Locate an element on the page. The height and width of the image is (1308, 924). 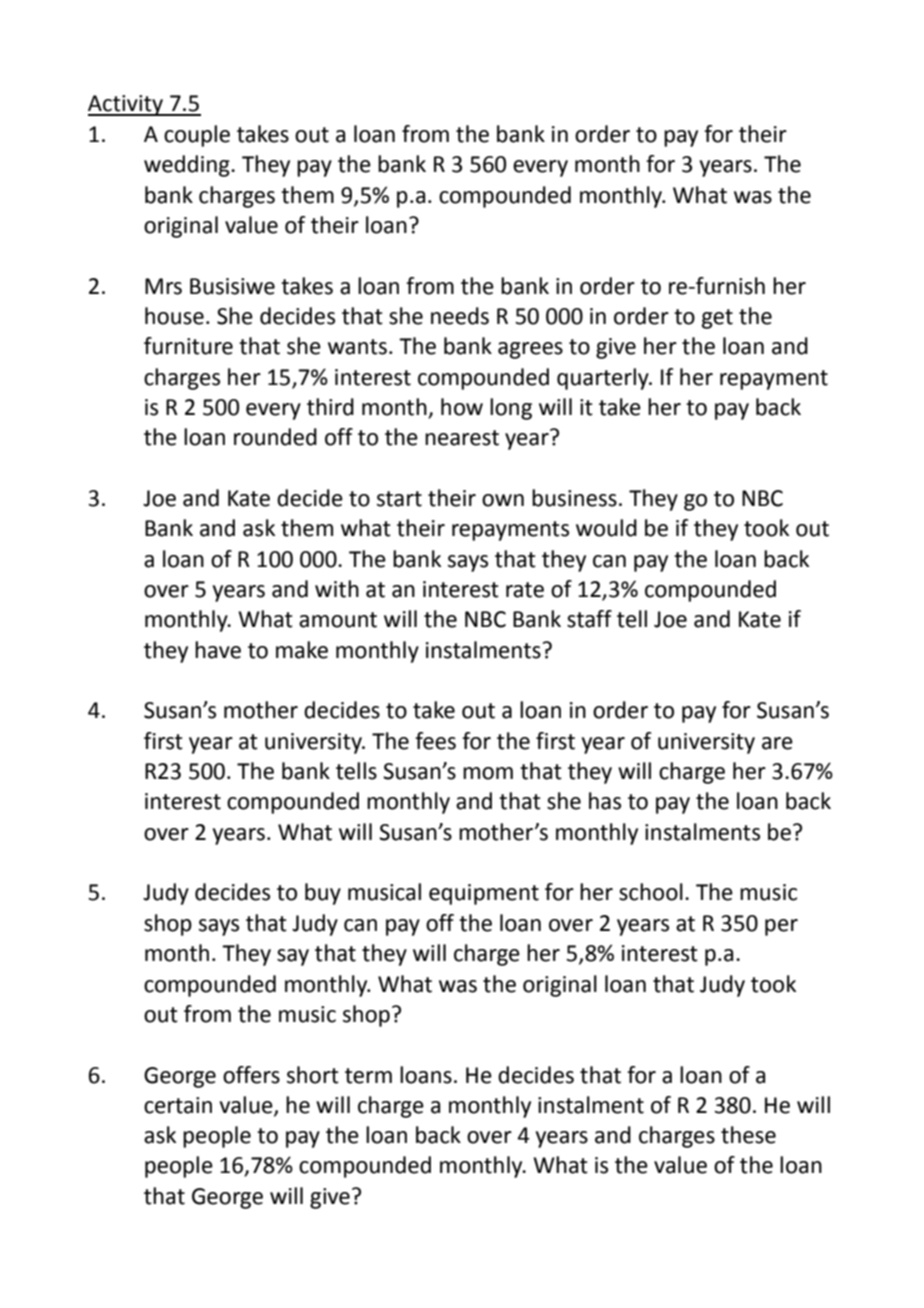
couple is located at coordinates (197, 136).
